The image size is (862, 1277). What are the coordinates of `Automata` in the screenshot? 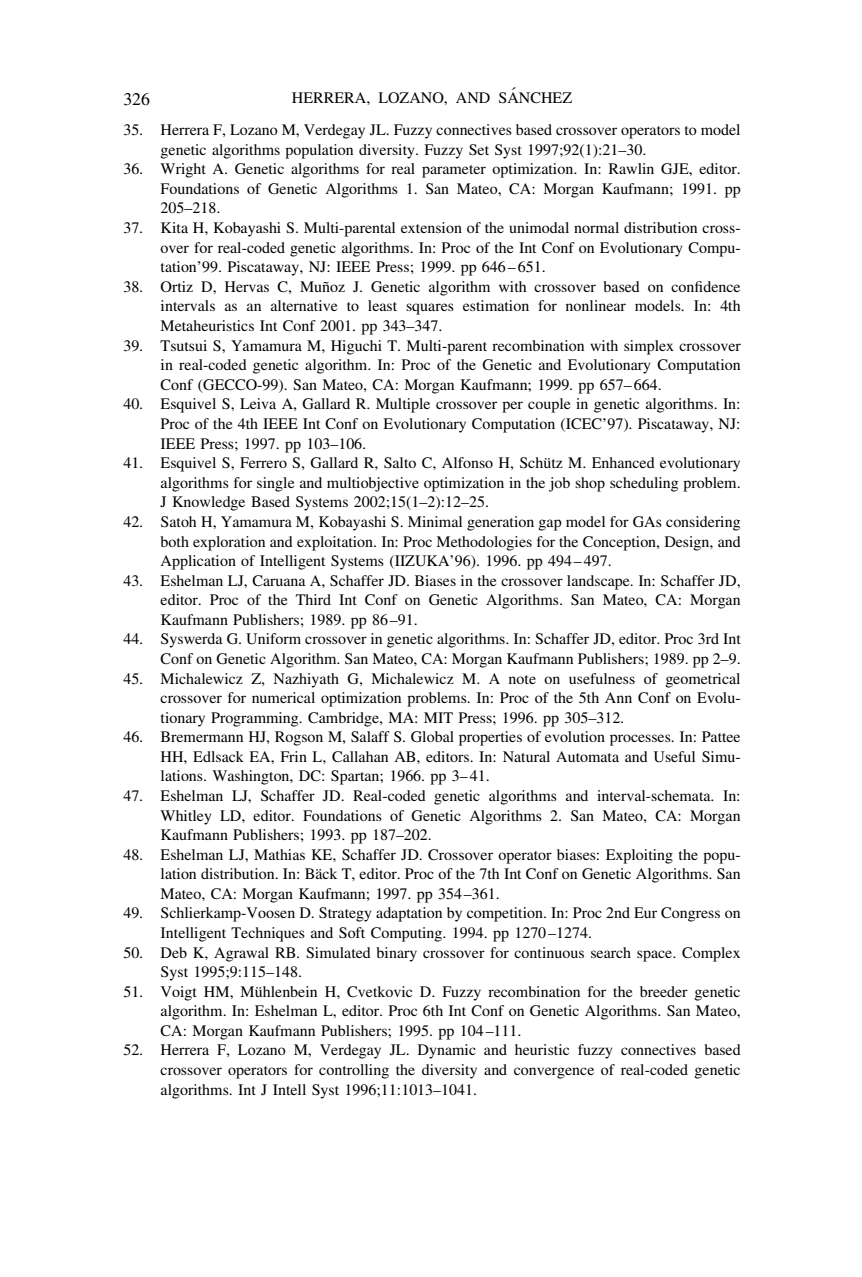 It's located at (587, 756).
